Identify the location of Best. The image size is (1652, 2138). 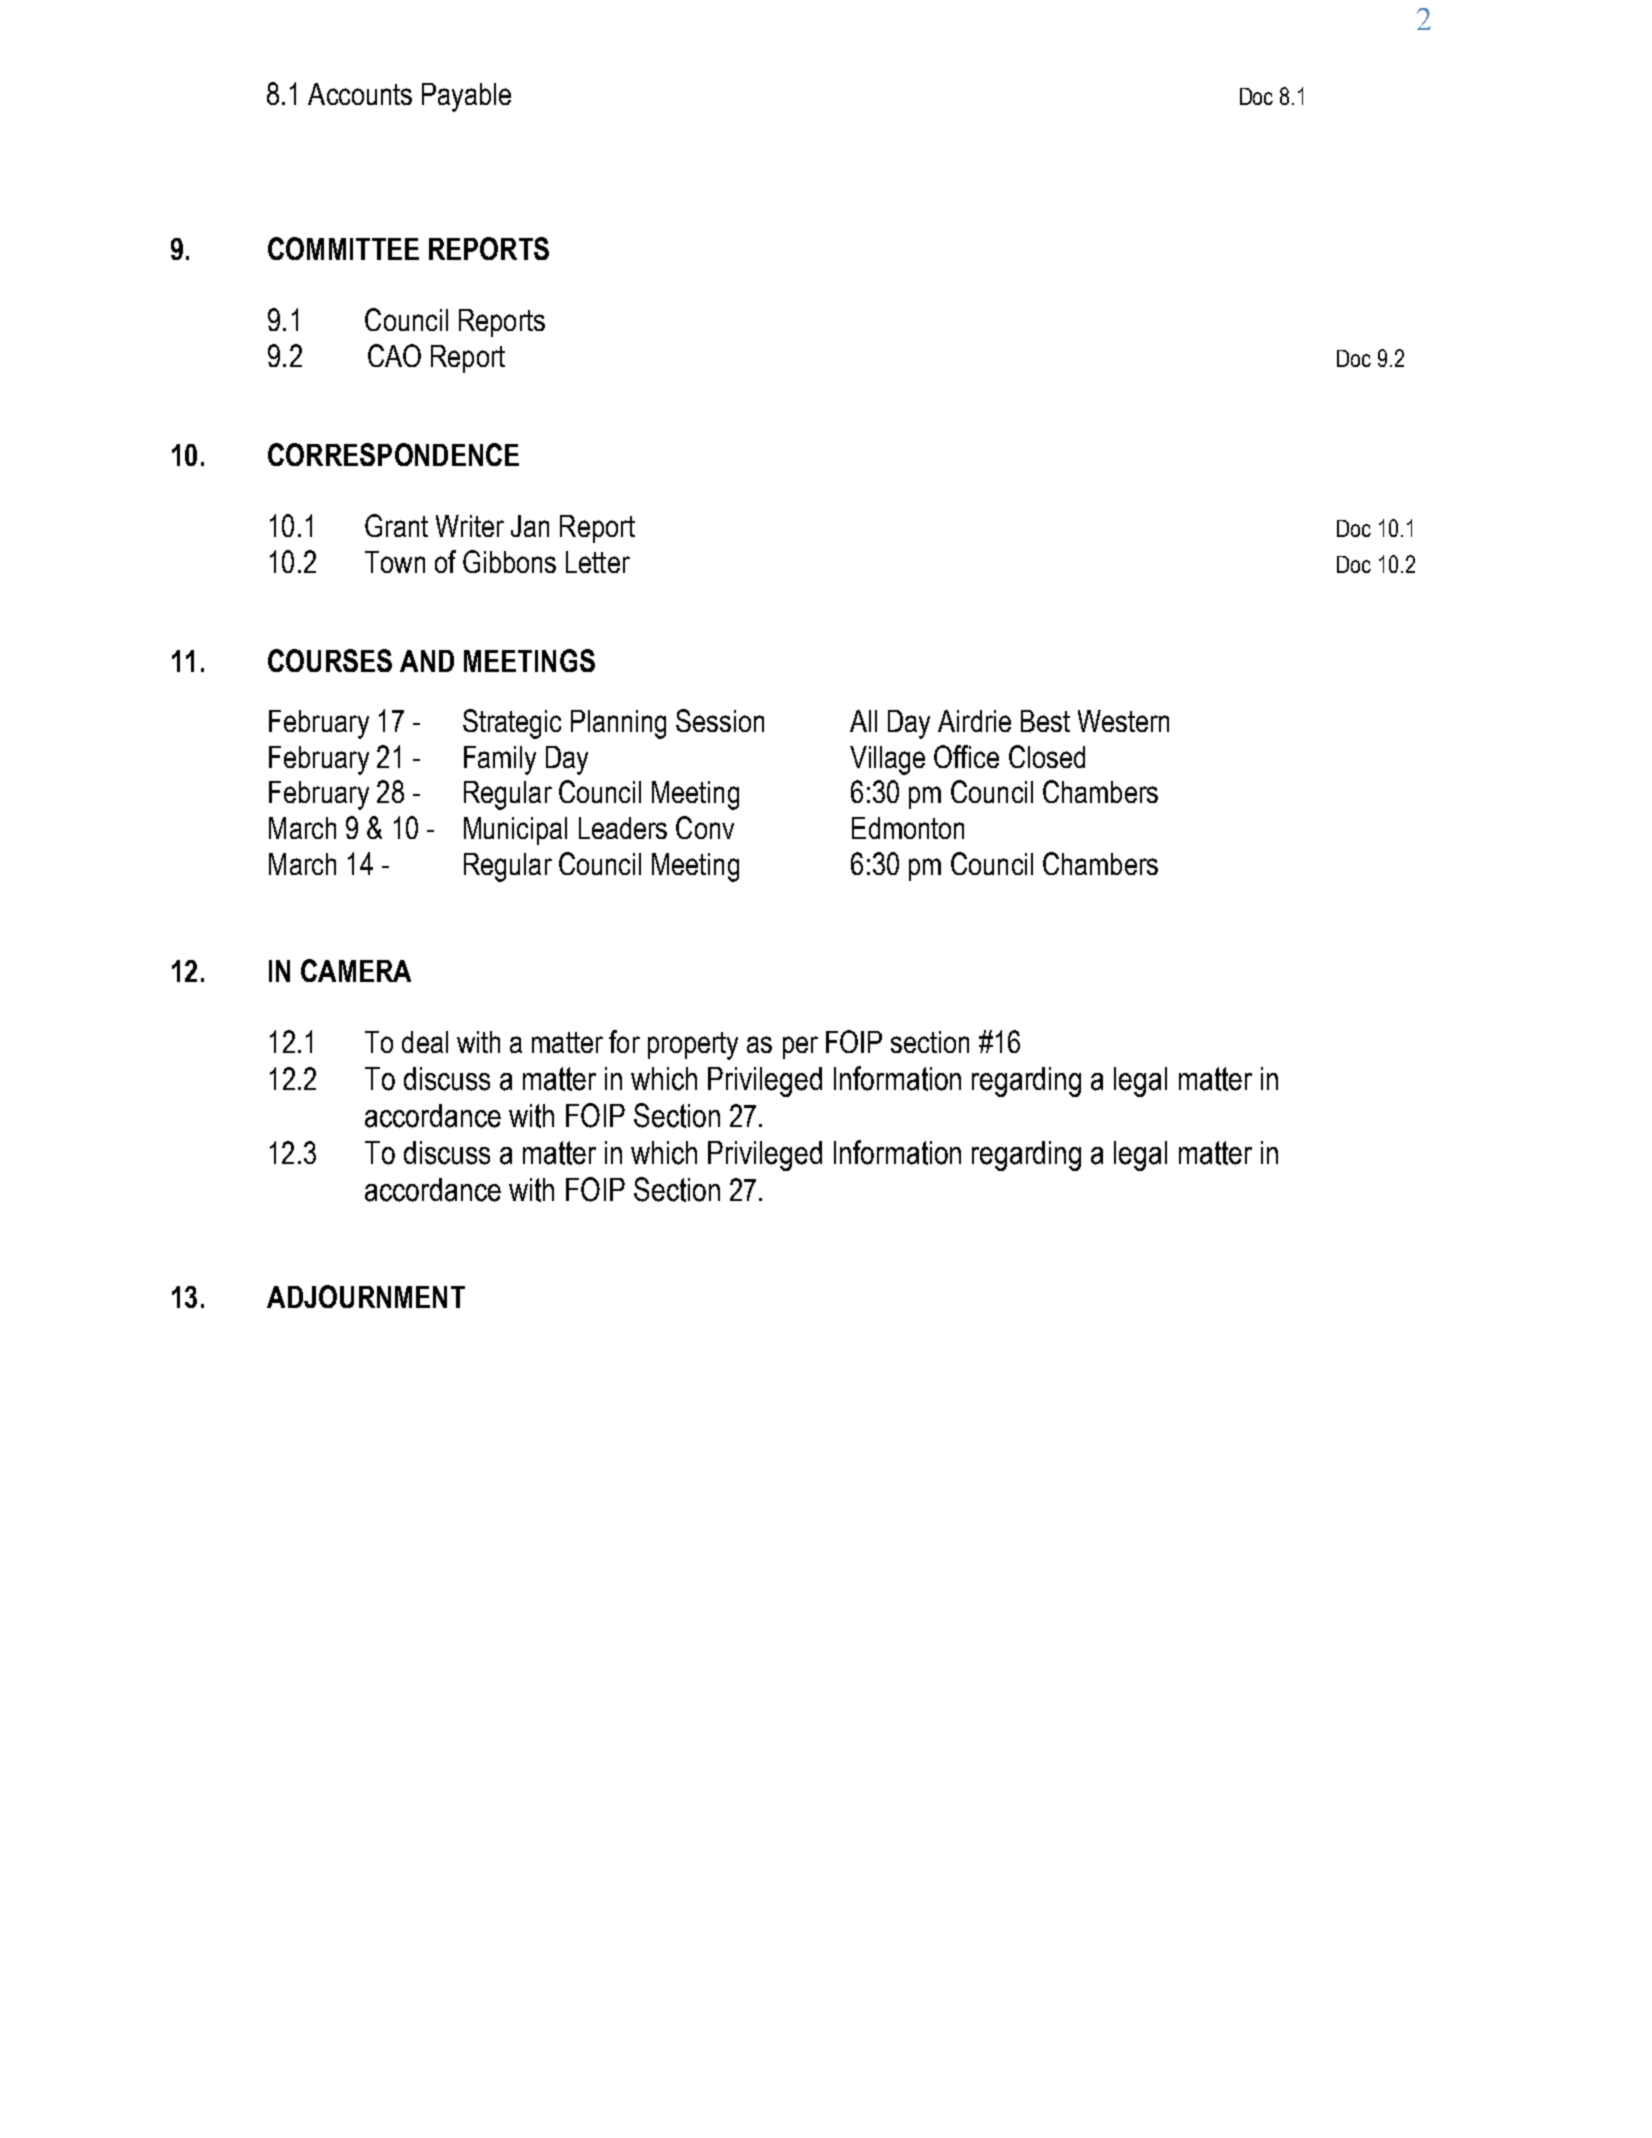
(1045, 721).
